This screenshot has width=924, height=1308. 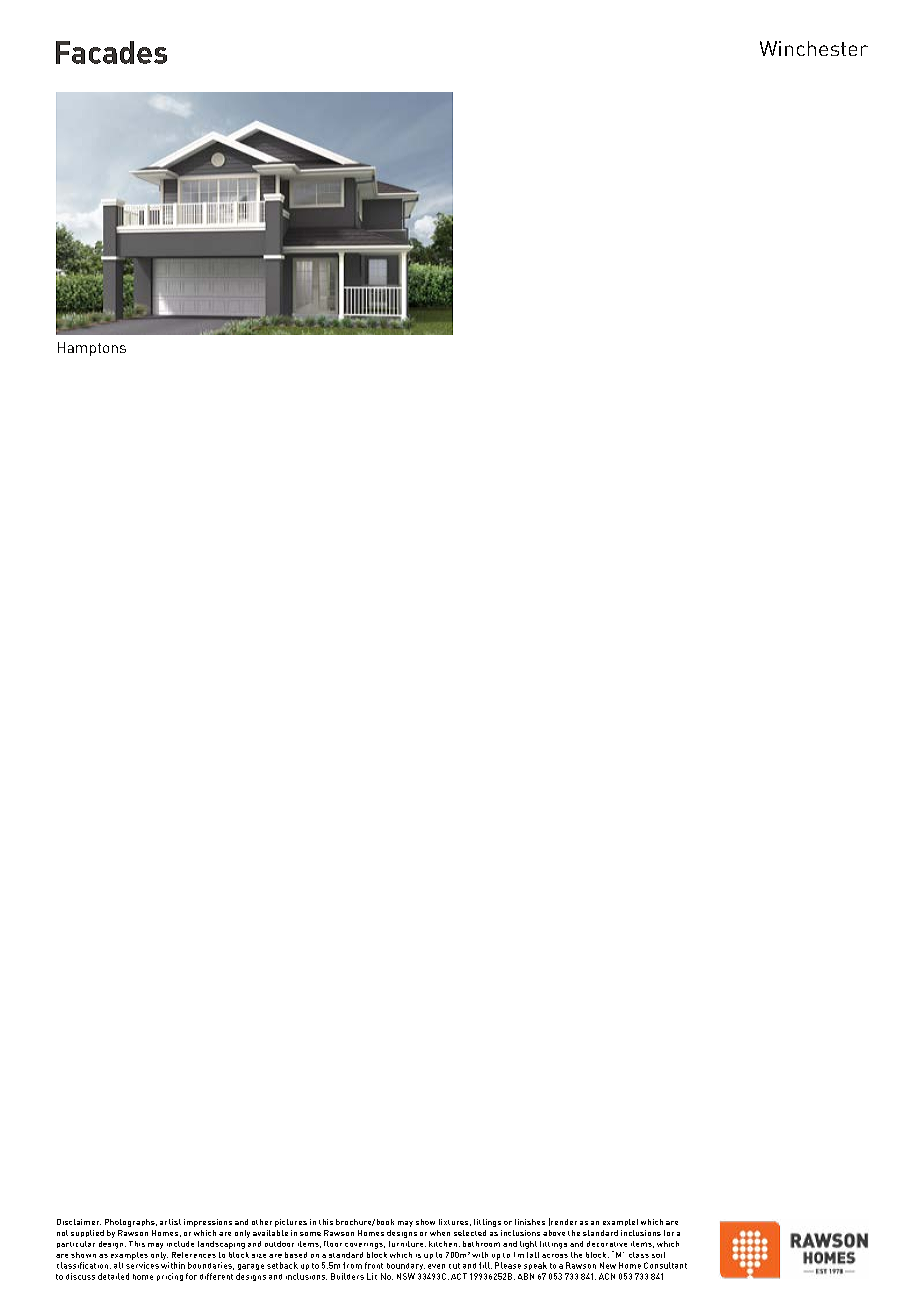 I want to click on Winchester, so click(x=814, y=48).
